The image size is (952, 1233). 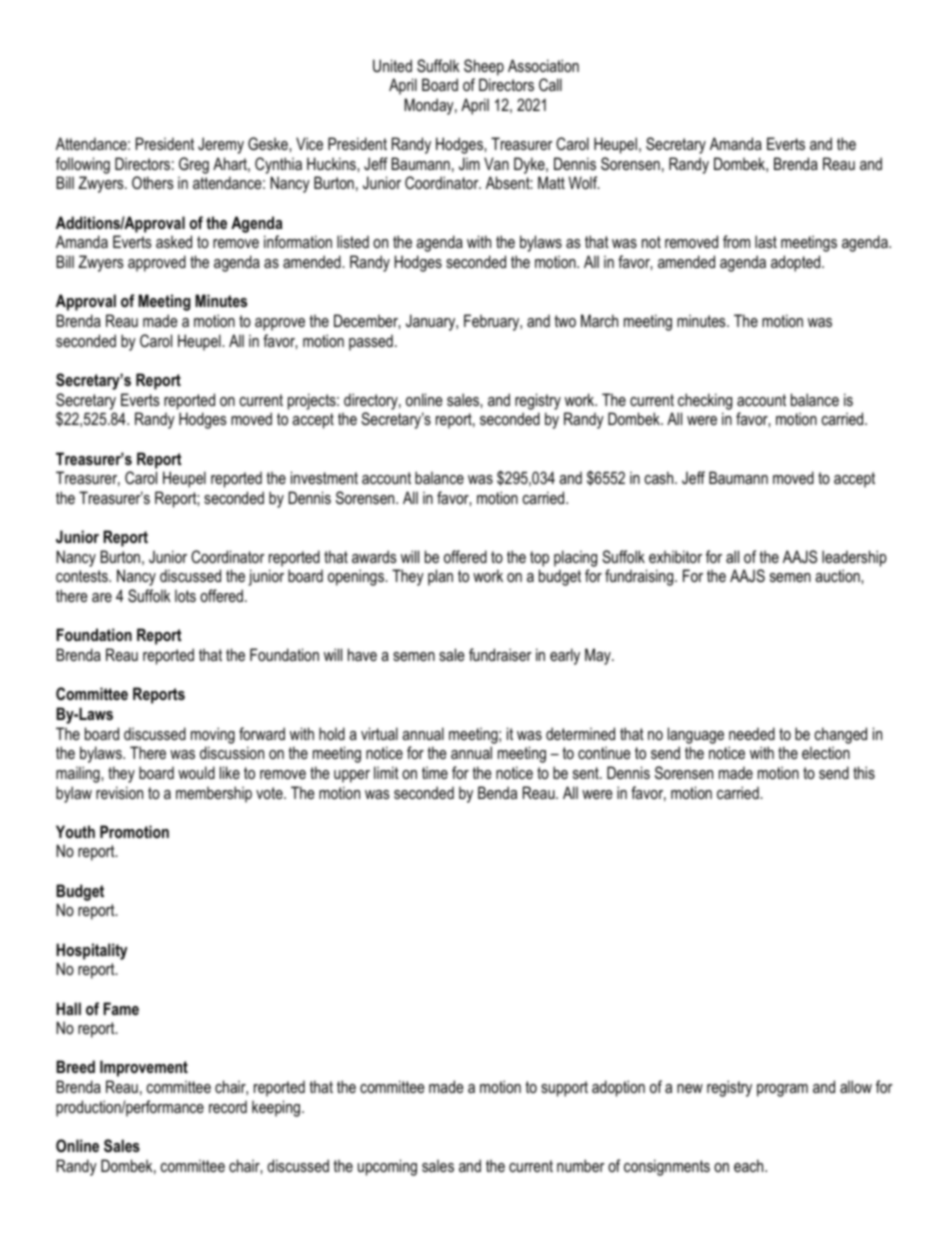 I want to click on record, so click(x=228, y=1106).
